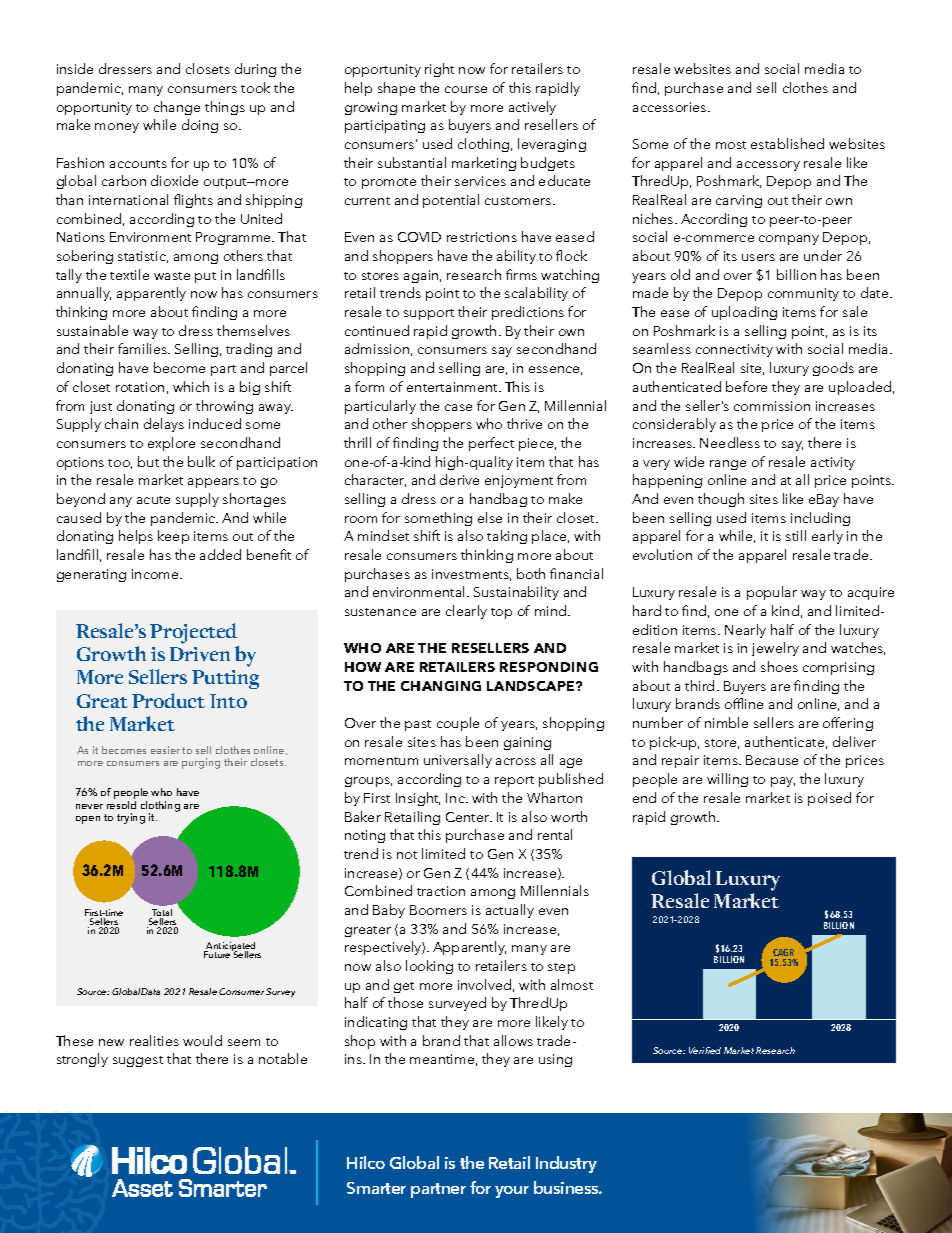 This document has height=1233, width=952. I want to click on waste, so click(172, 276).
